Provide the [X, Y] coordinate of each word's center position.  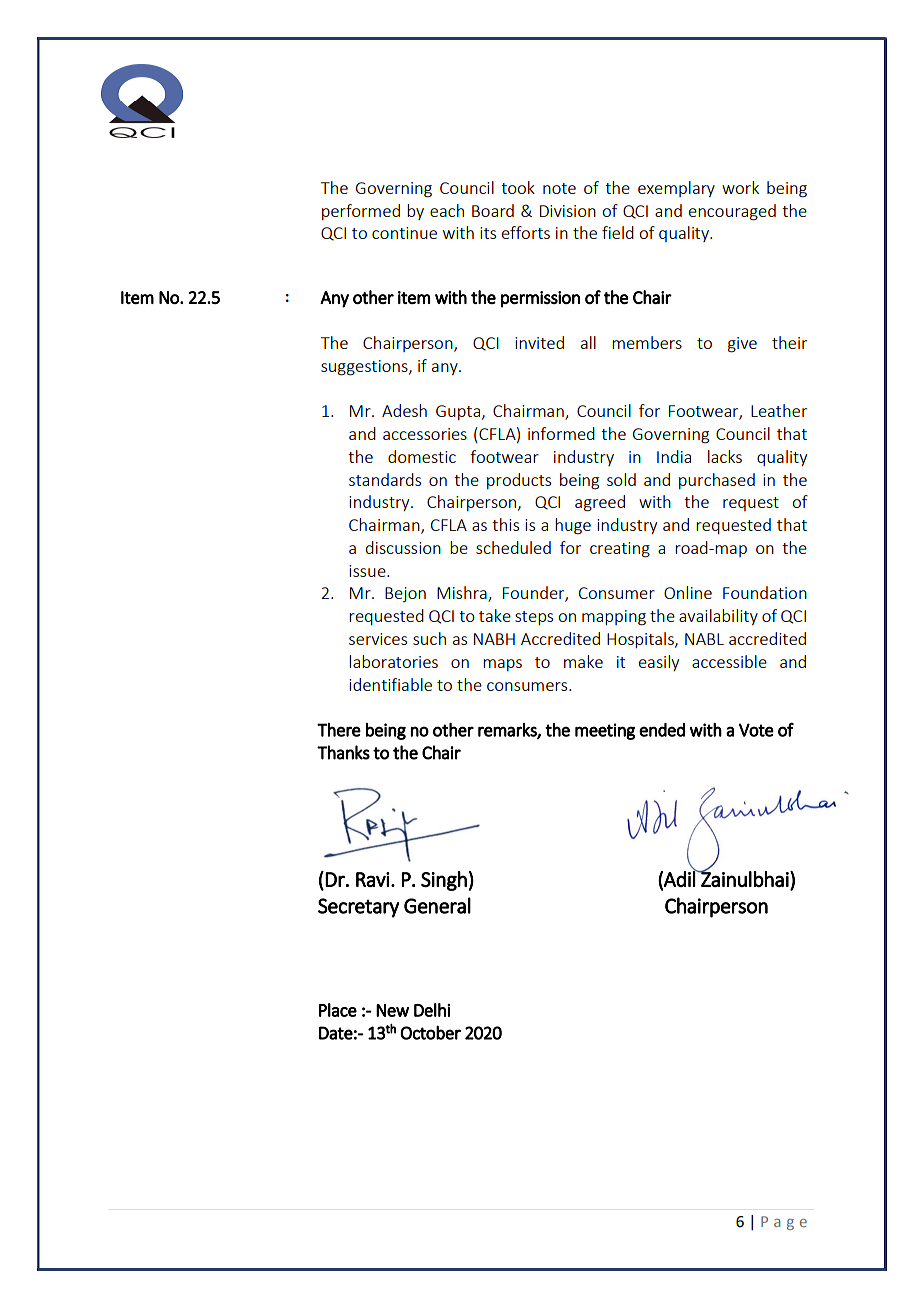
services [378, 639]
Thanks [343, 752]
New [392, 1010]
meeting [605, 731]
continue [404, 233]
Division [568, 211]
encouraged [732, 212]
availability [718, 617]
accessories [425, 434]
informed [561, 433]
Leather [779, 410]
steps [534, 618]
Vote [756, 730]
